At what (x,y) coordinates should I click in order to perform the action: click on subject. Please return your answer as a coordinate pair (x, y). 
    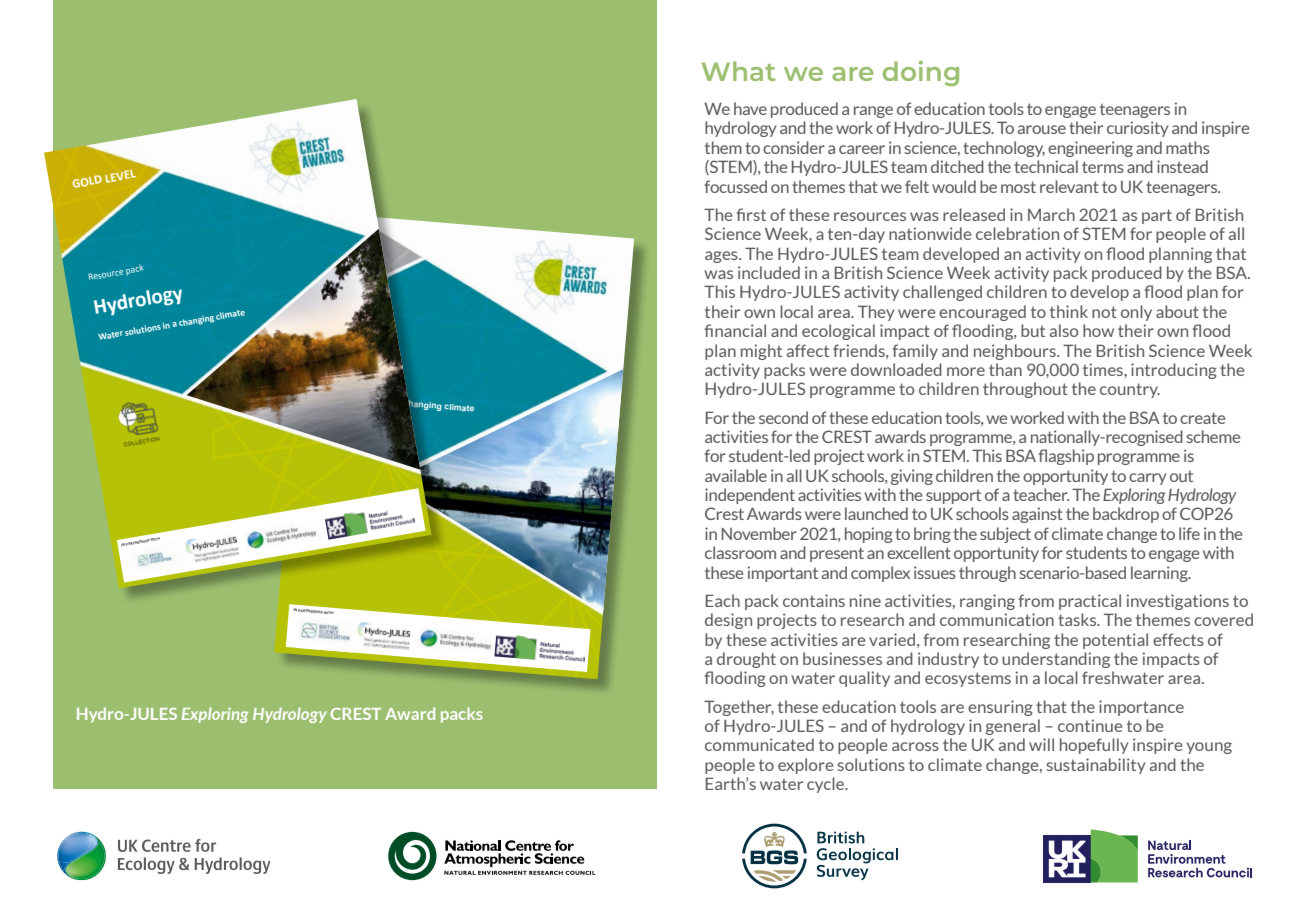
    Looking at the image, I should click on (1005, 535).
